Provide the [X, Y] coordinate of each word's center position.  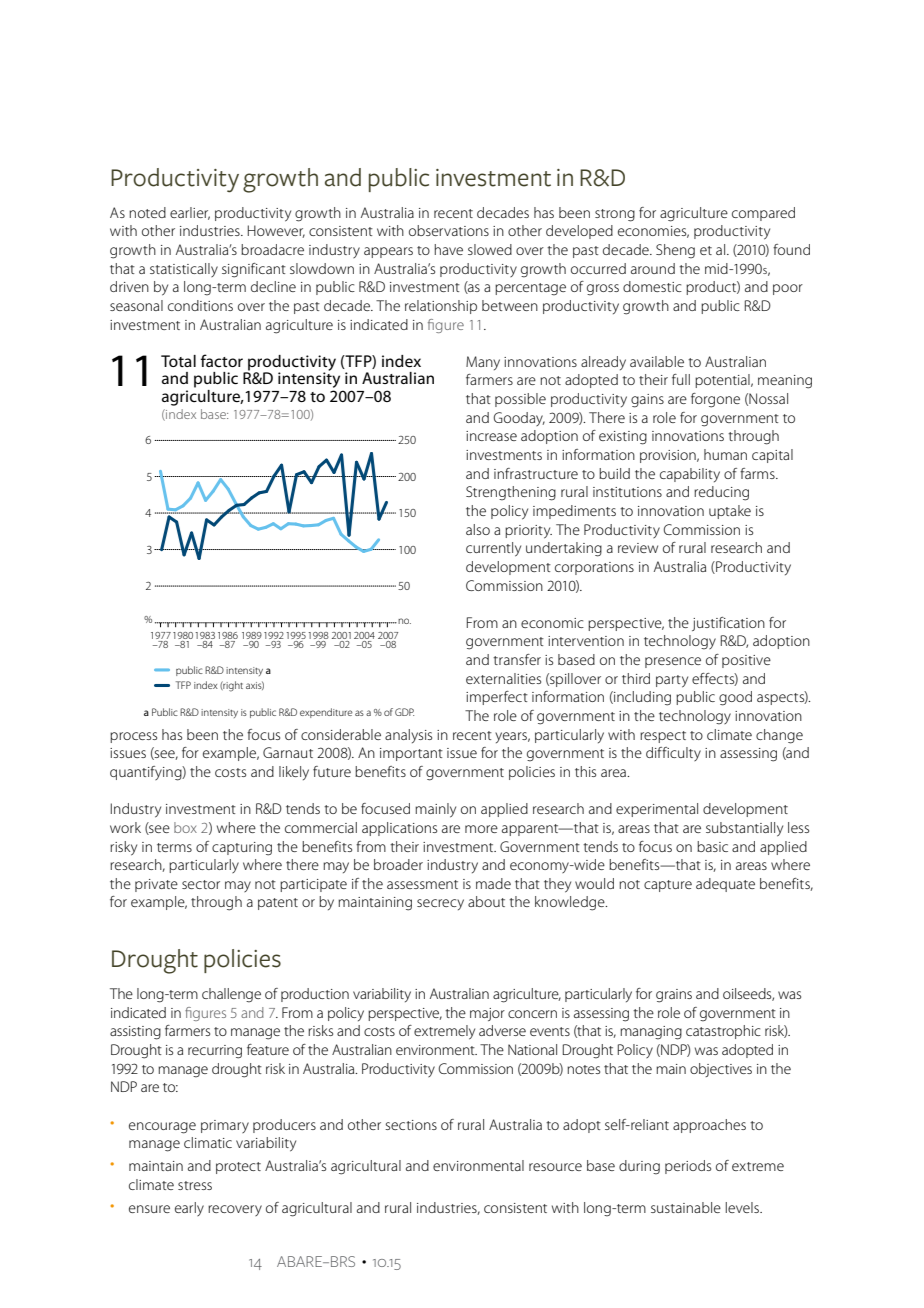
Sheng [675, 251]
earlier [190, 213]
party [672, 681]
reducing [721, 493]
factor [222, 360]
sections [411, 1125]
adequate [725, 885]
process [133, 737]
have [449, 249]
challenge [231, 995]
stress [195, 1185]
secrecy [440, 904]
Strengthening [511, 493]
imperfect [497, 698]
